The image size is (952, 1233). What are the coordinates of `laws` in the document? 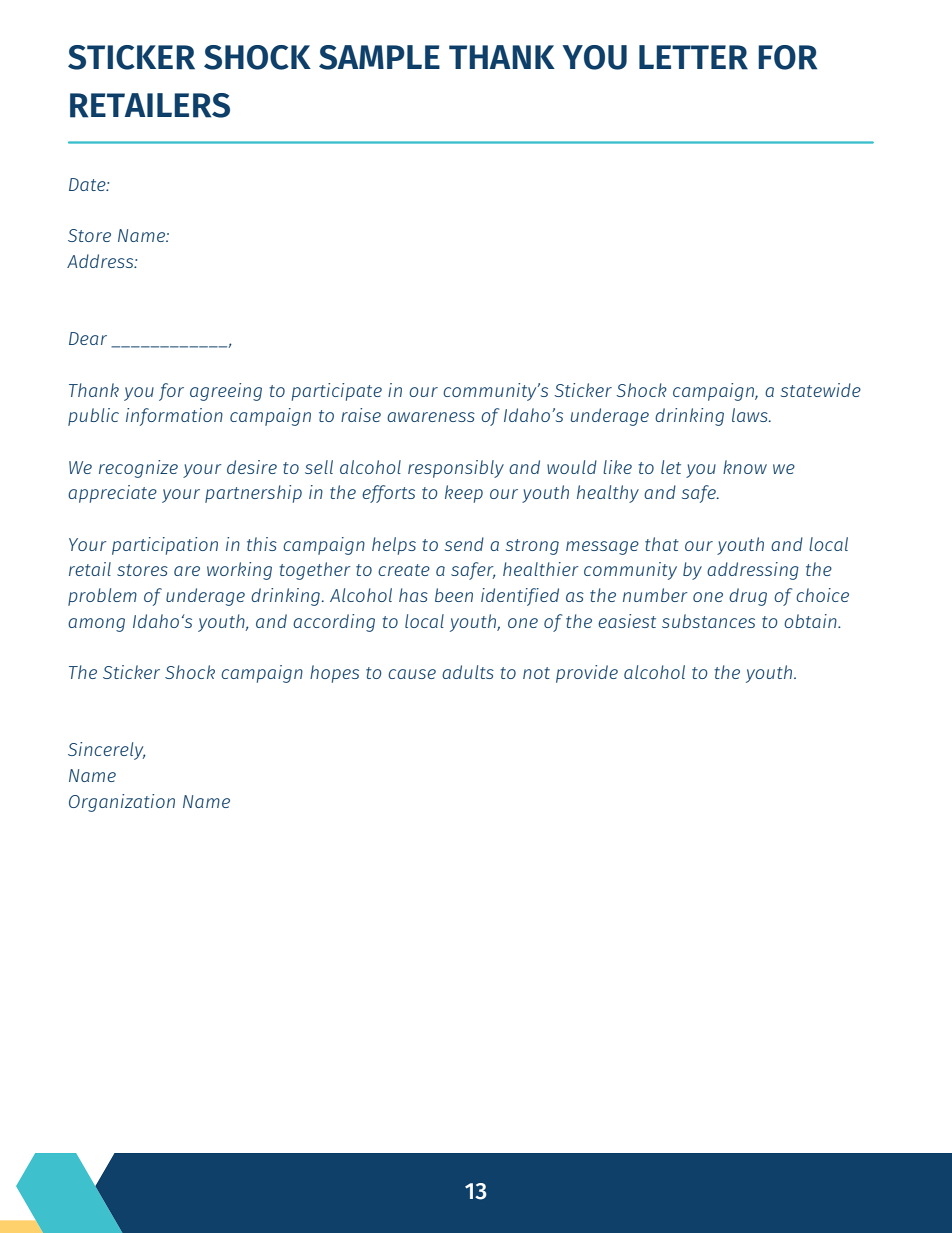 It's located at (751, 415).
